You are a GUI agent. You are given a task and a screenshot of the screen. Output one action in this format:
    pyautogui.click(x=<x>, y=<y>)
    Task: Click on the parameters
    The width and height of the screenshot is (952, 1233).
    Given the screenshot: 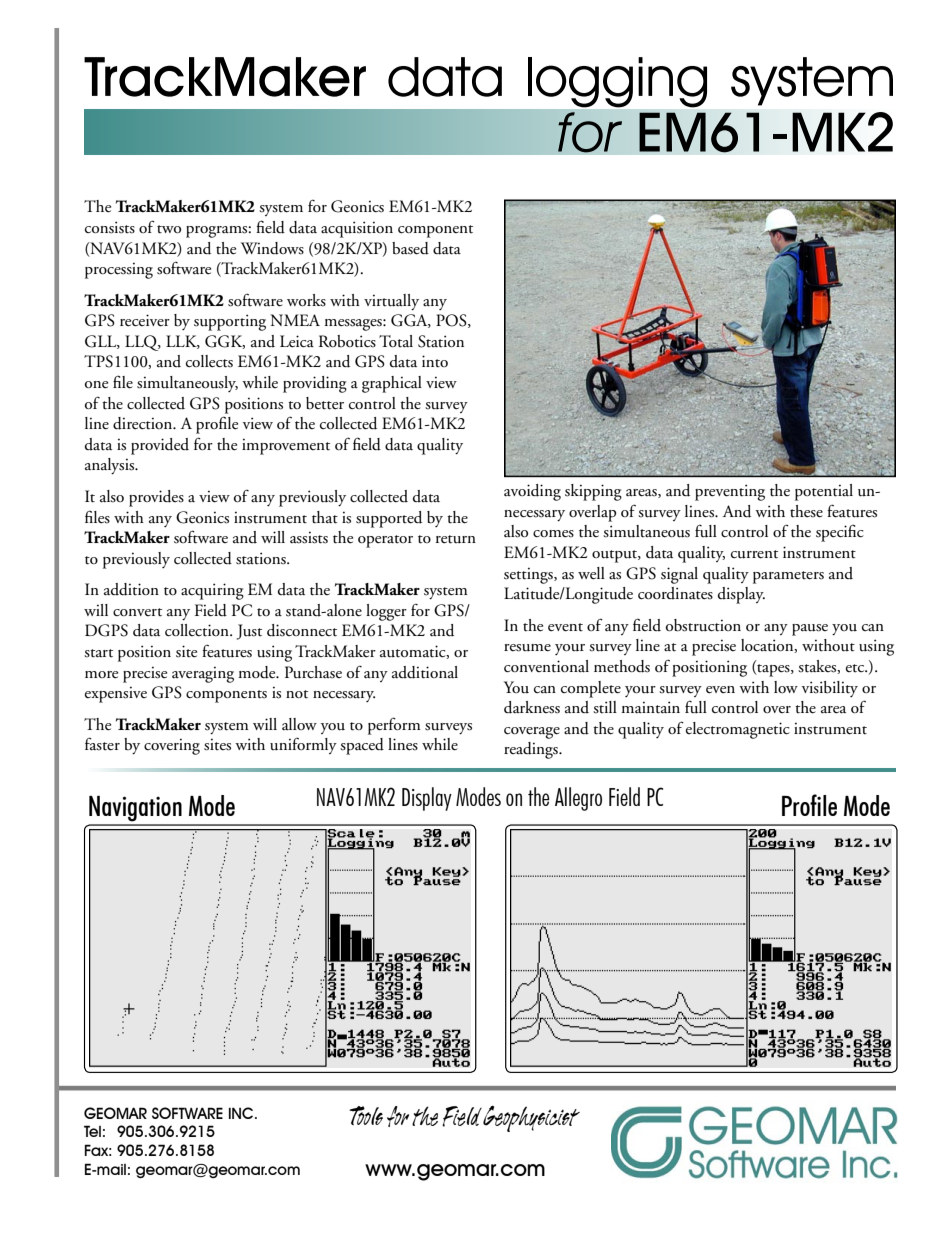 What is the action you would take?
    pyautogui.click(x=788, y=577)
